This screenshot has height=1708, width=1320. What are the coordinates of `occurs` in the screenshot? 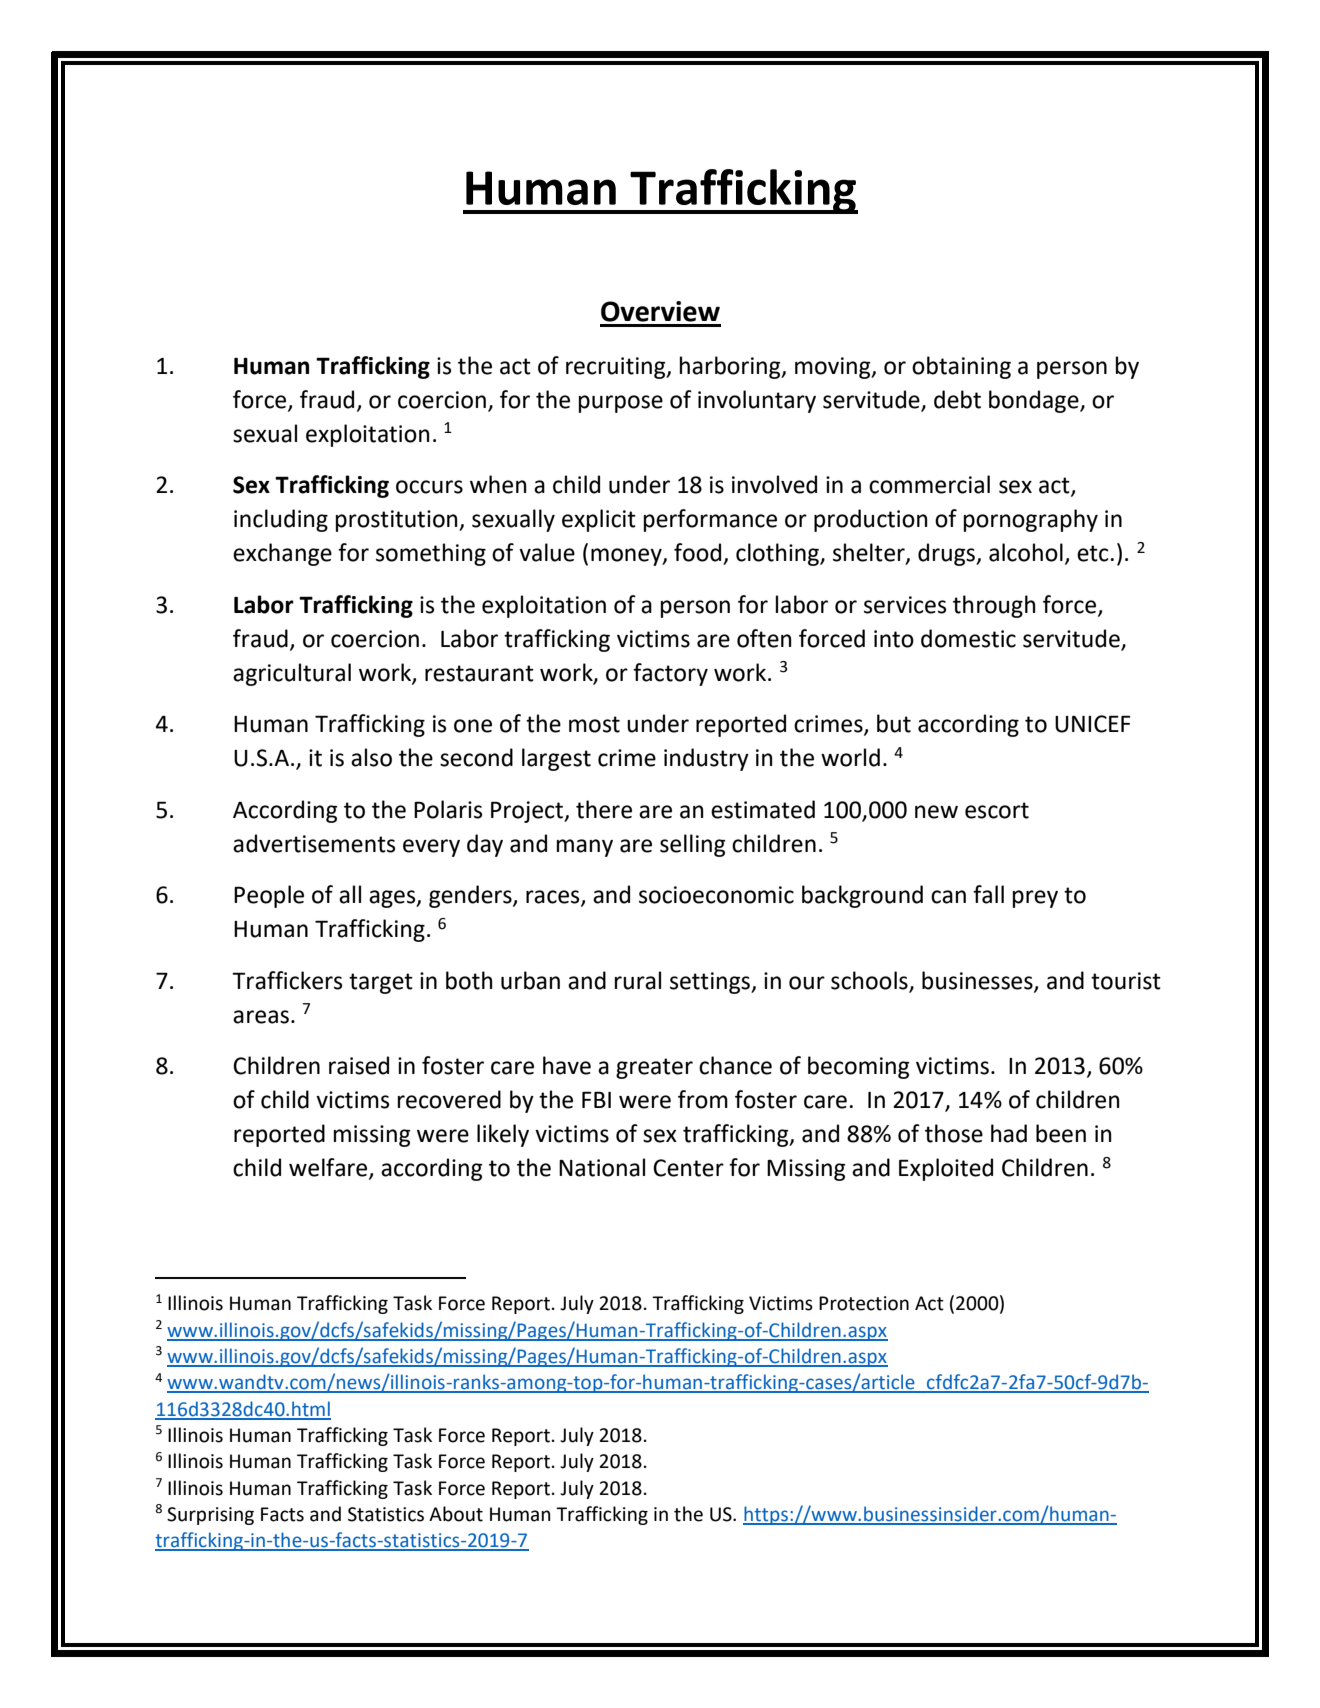 It's located at (429, 487).
